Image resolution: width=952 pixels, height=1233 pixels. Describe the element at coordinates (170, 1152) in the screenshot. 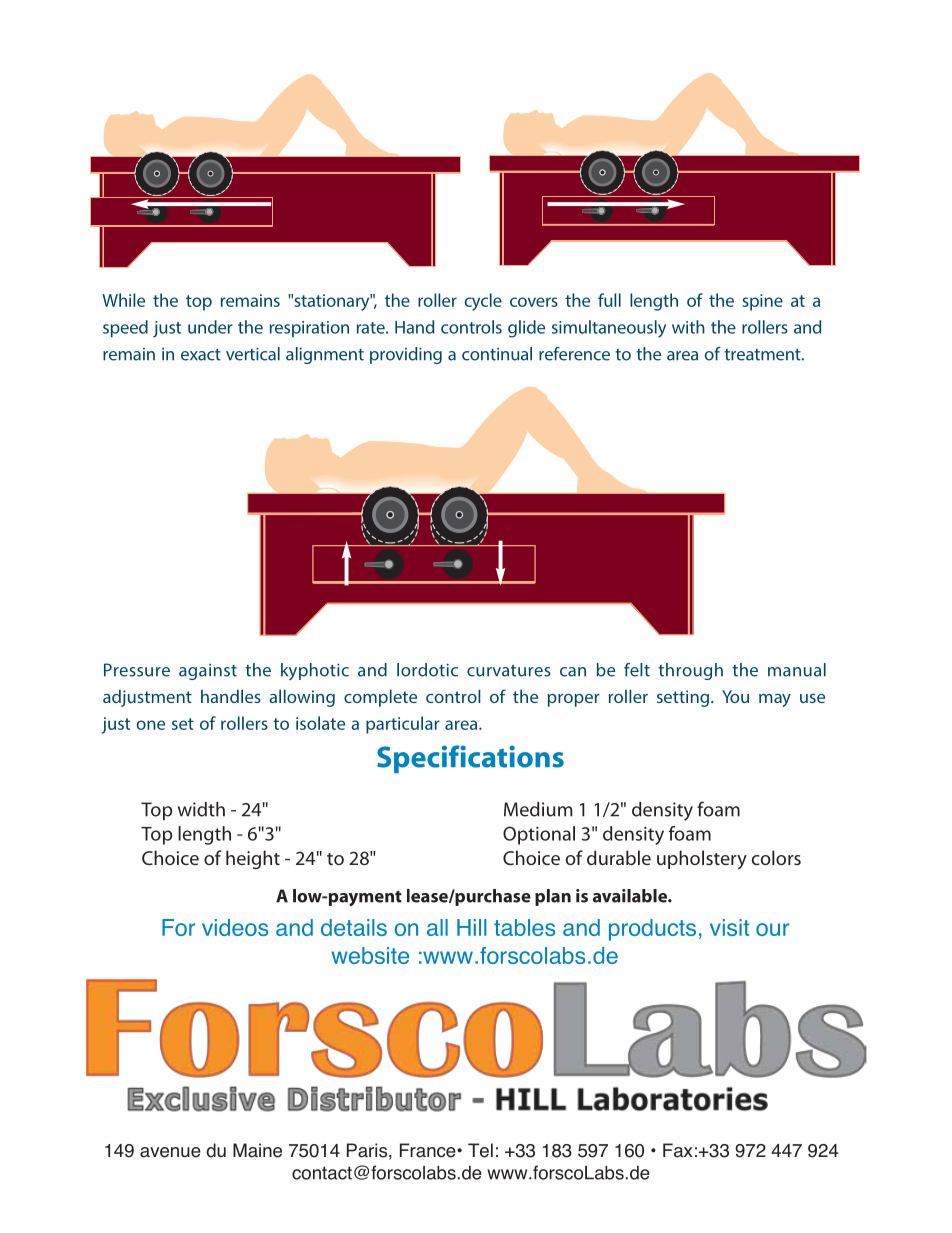

I see `avenue` at that location.
